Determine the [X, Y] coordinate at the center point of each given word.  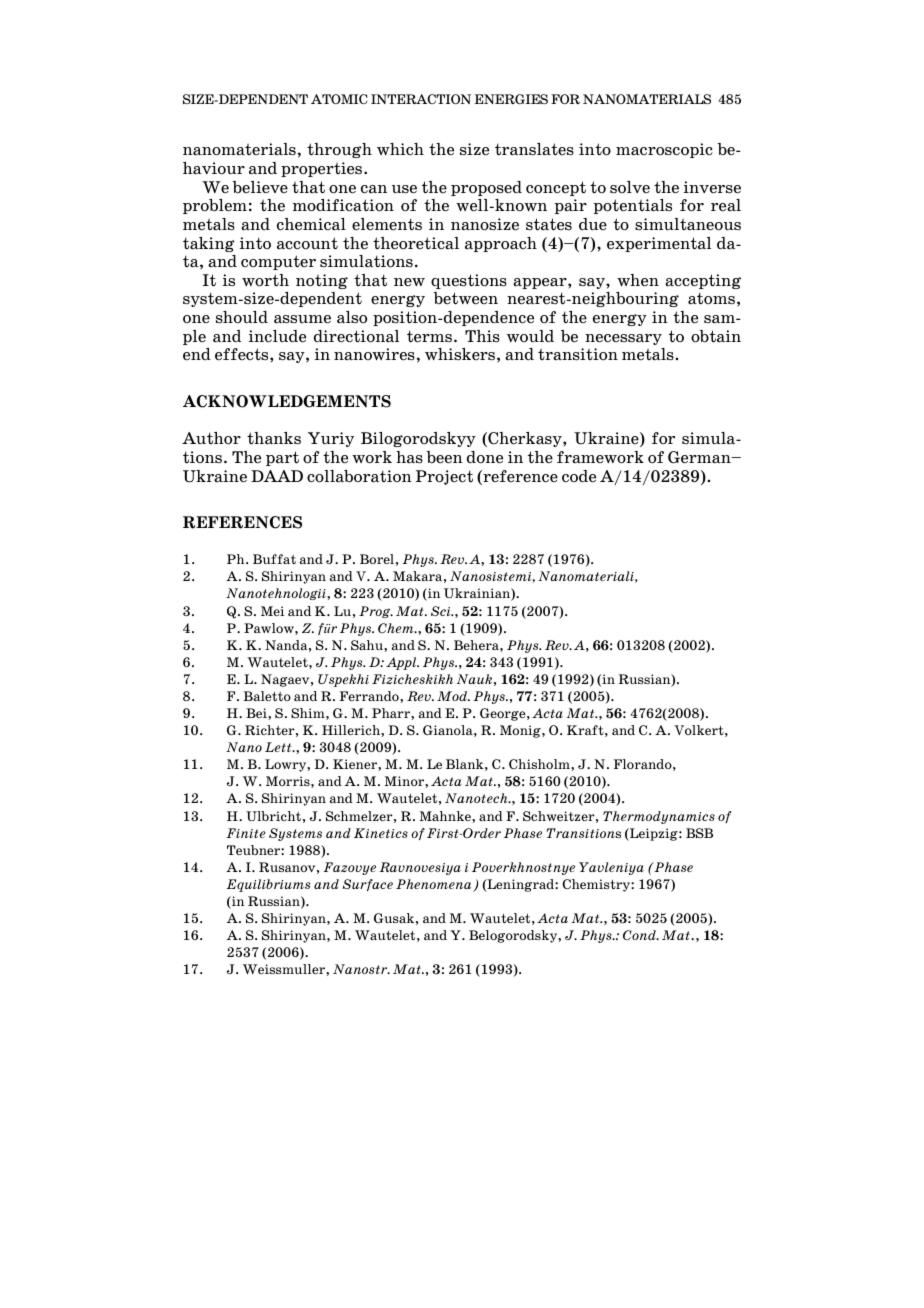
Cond [640, 935]
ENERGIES [511, 99]
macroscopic [664, 150]
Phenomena [435, 885]
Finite [246, 833]
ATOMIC [339, 99]
